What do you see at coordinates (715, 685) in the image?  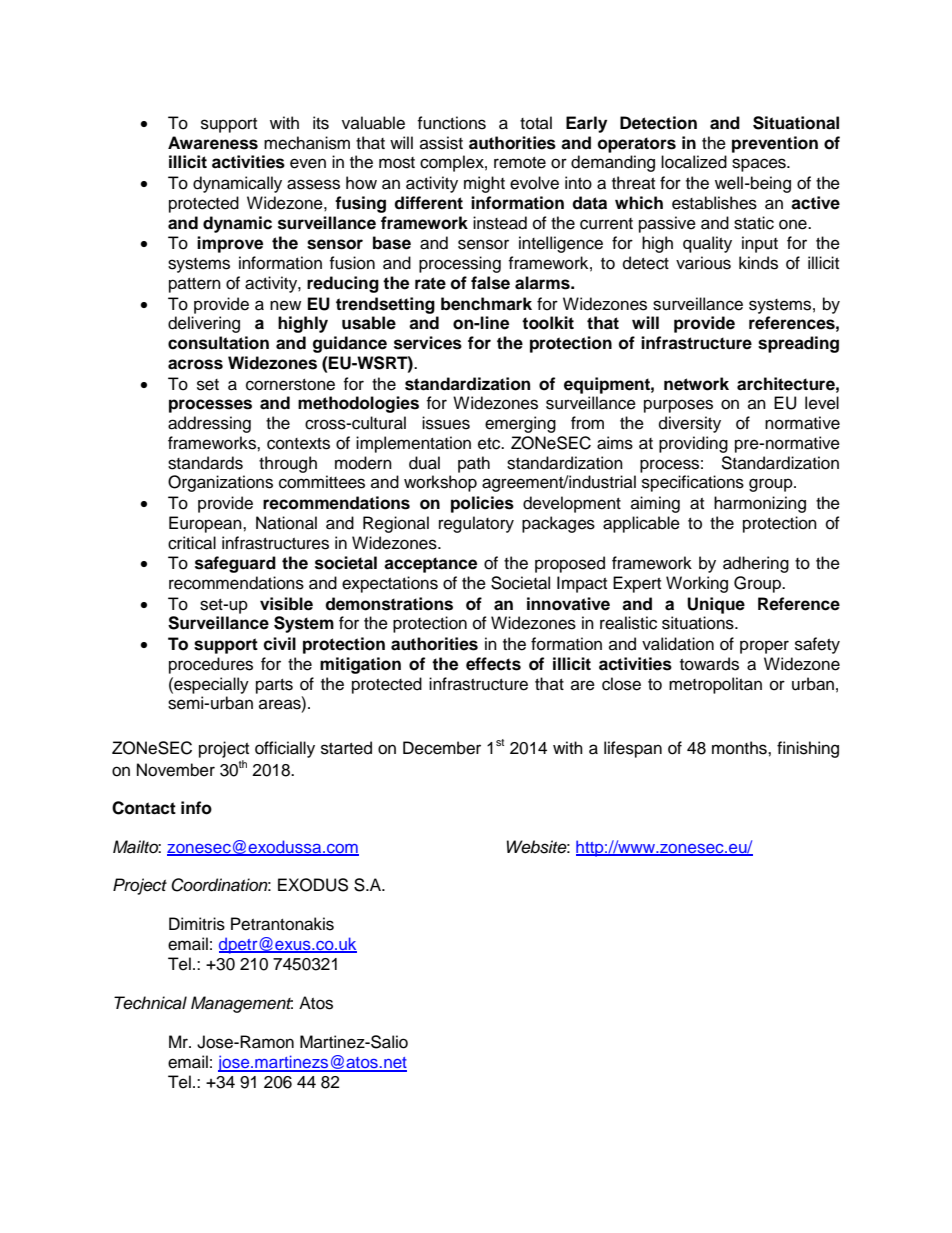 I see `metropolitan` at bounding box center [715, 685].
